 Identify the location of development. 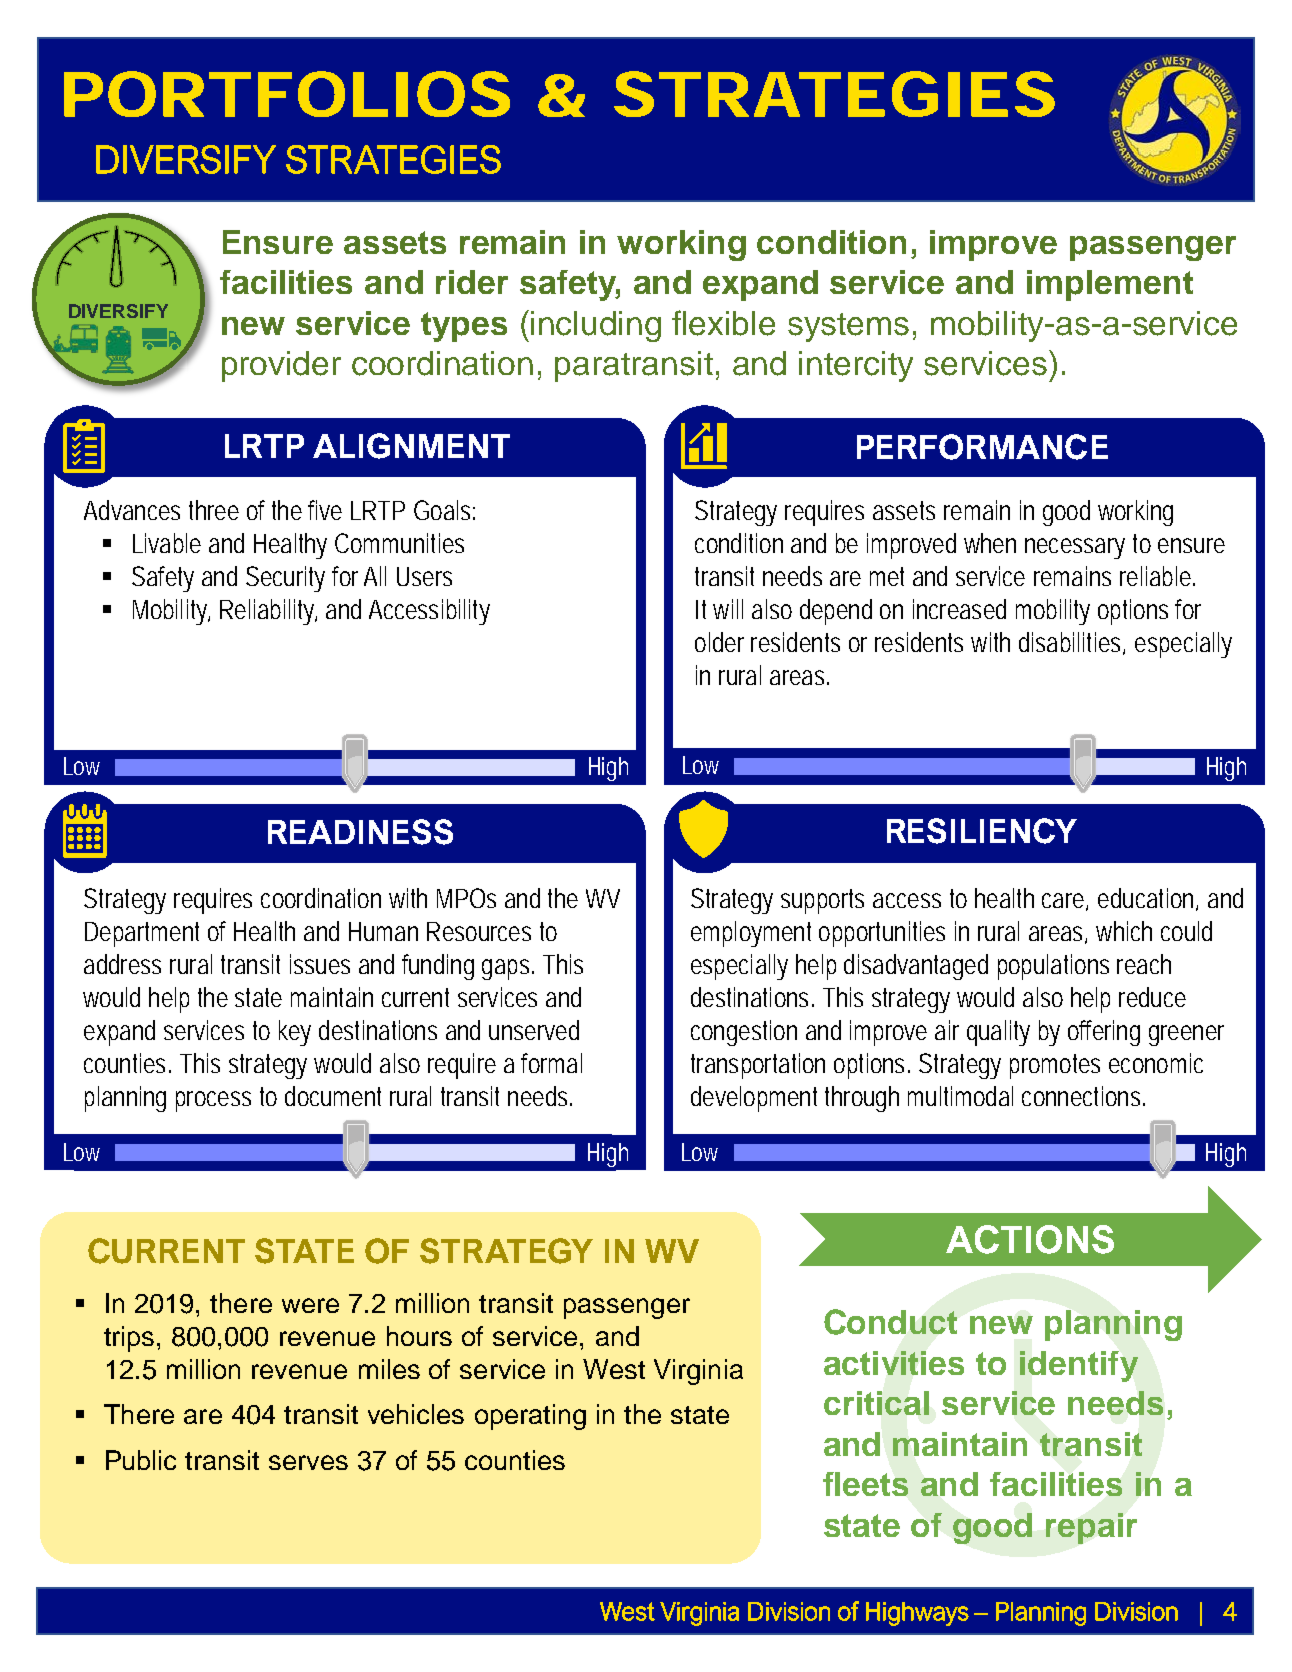
(754, 1099).
